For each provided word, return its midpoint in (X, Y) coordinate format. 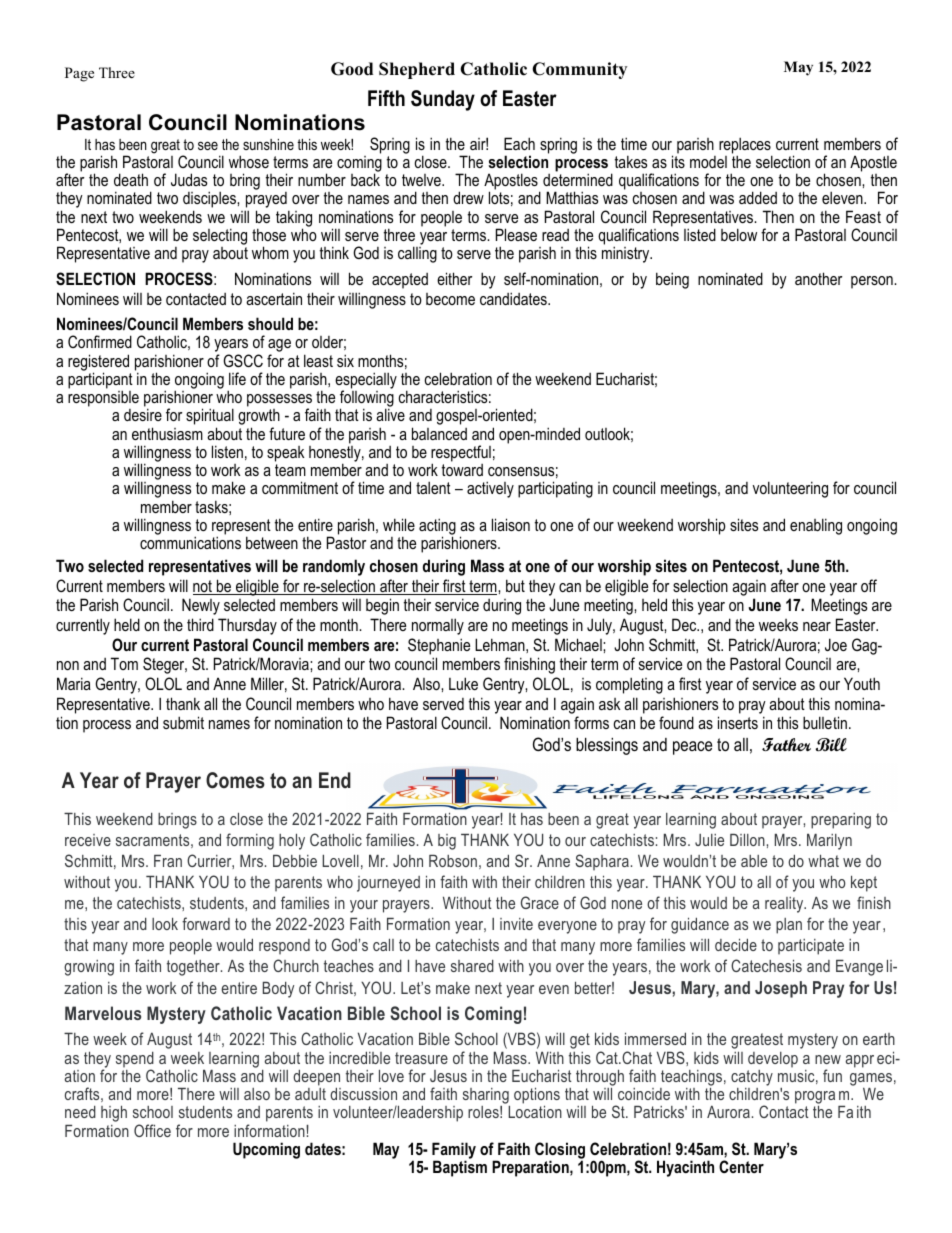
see (208, 145)
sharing (486, 1097)
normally (438, 626)
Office (152, 1130)
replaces (745, 146)
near (817, 626)
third (200, 624)
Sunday (443, 100)
